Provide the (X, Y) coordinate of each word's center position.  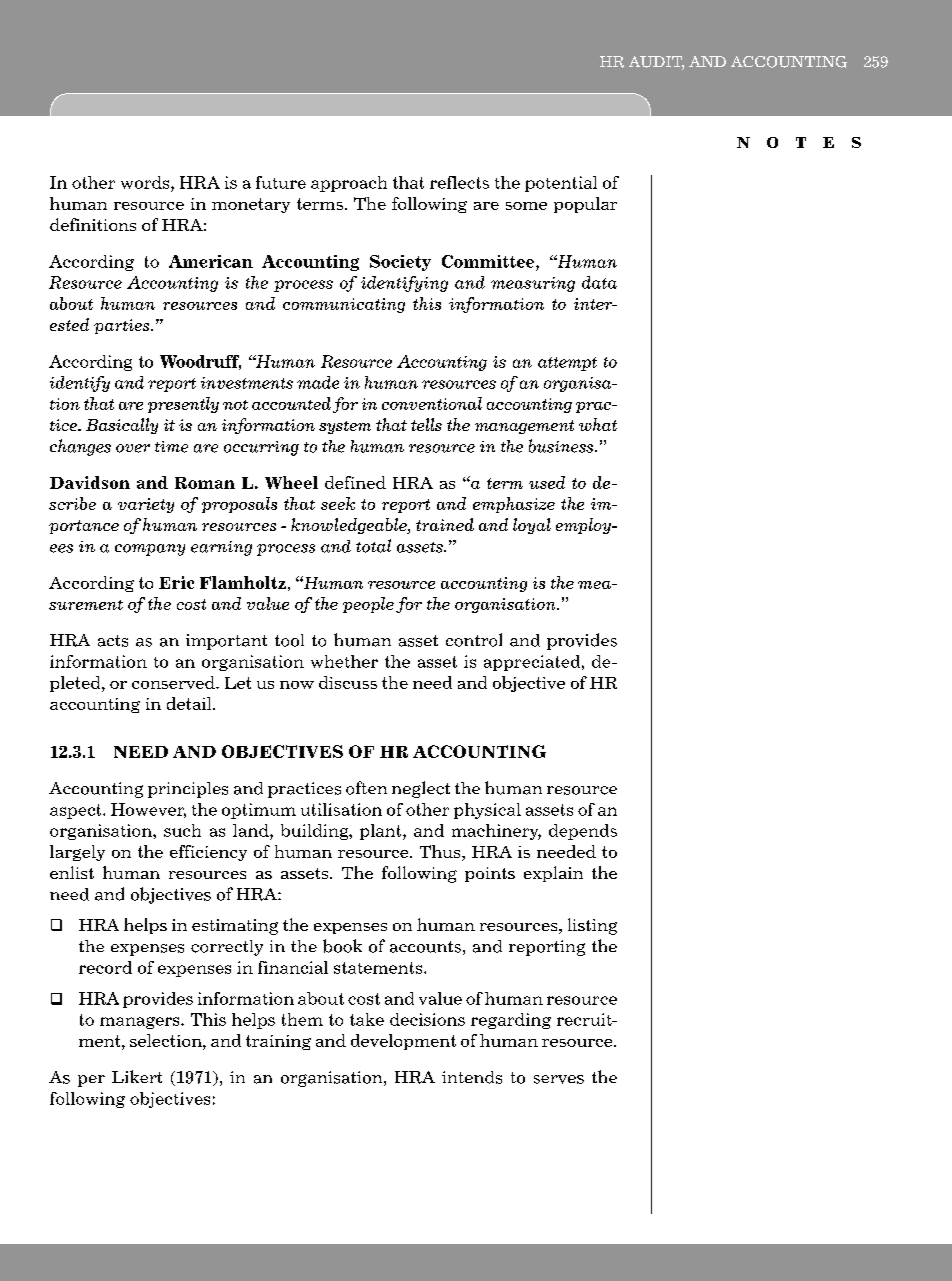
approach (349, 184)
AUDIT (656, 63)
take (367, 1019)
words (146, 182)
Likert (137, 1076)
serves (559, 1079)
